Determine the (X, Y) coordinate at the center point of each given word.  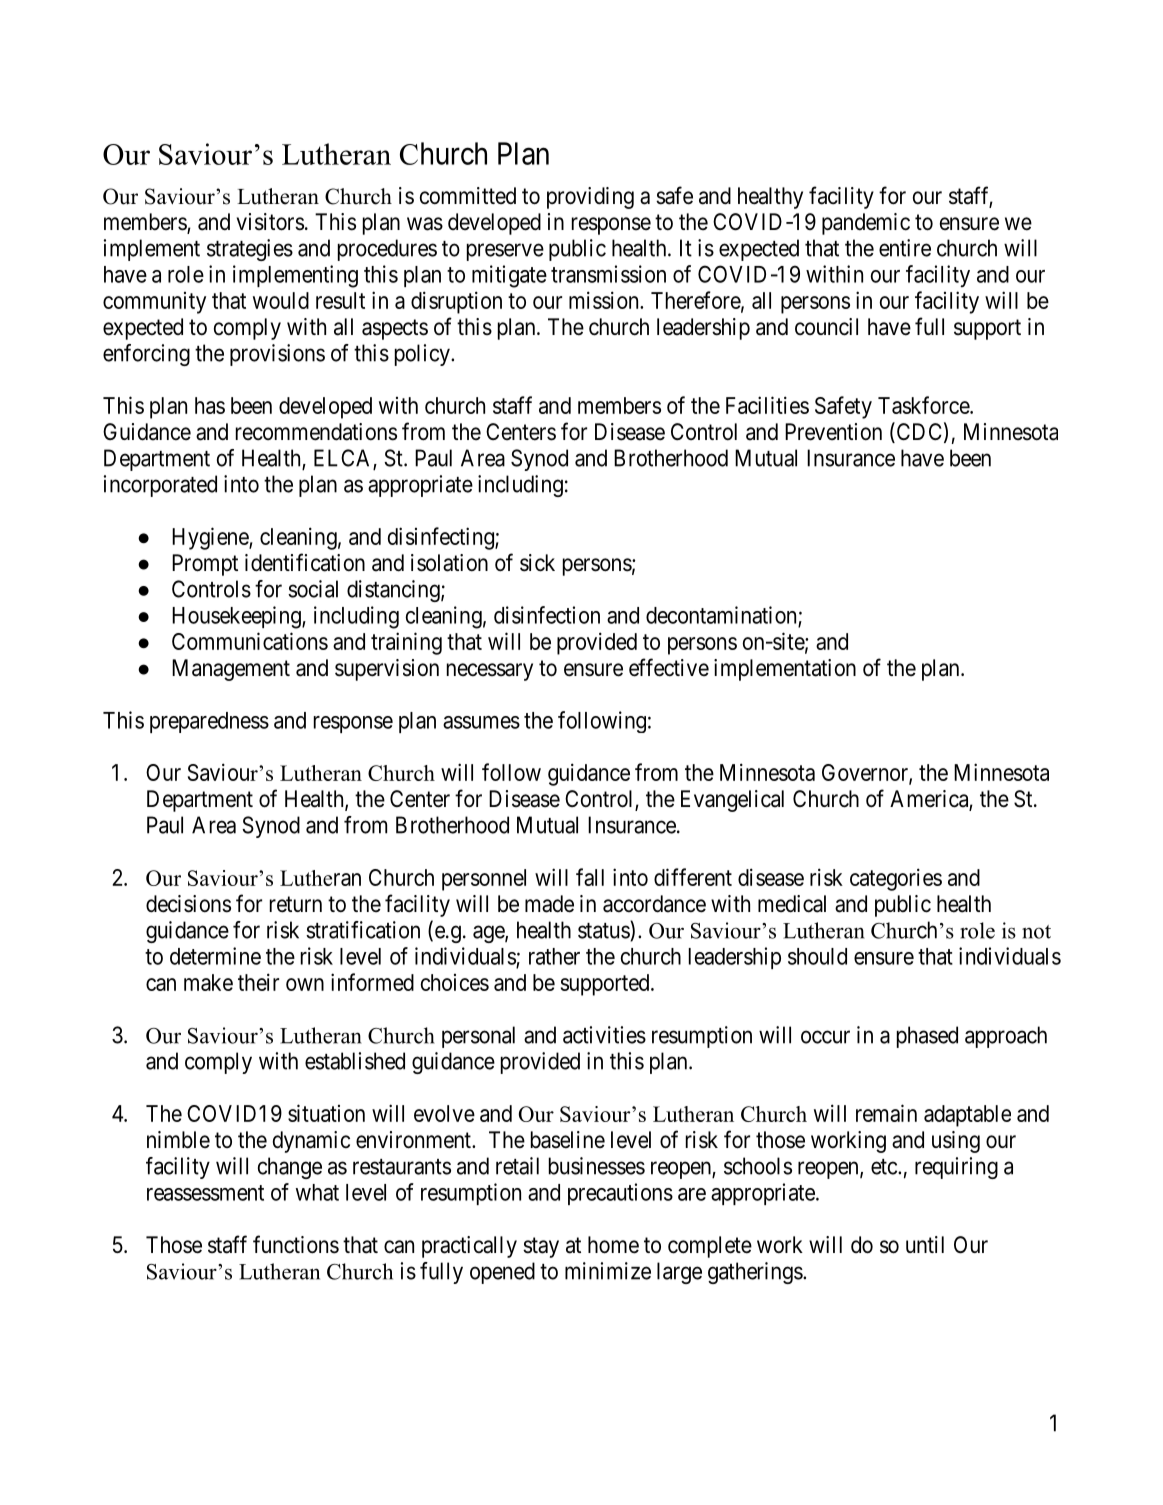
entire (905, 248)
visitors (270, 222)
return (296, 904)
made (549, 904)
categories (896, 879)
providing (590, 198)
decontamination (722, 616)
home (613, 1245)
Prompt (205, 565)
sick (537, 563)
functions (296, 1244)
